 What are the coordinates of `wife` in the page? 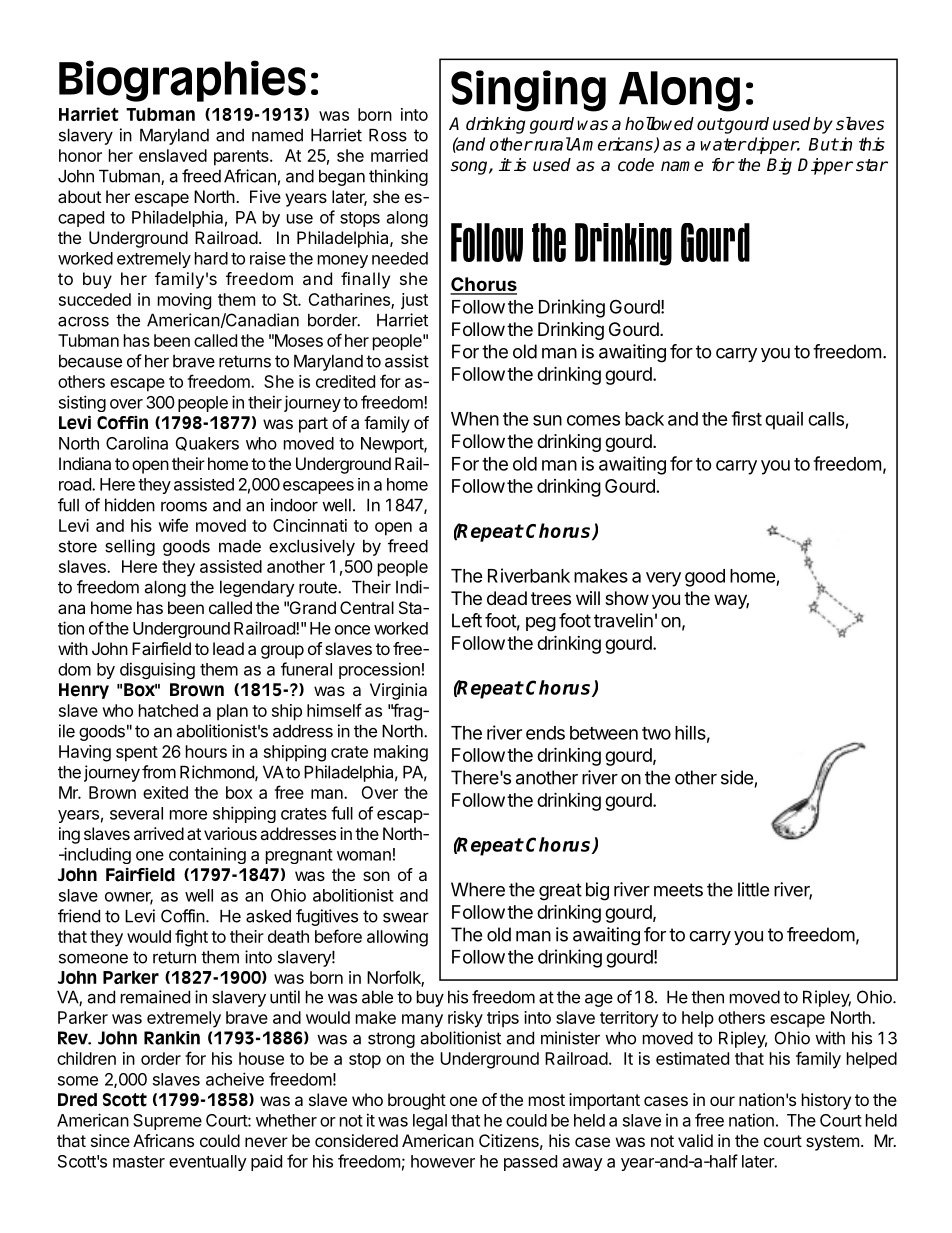 It's located at (173, 525).
